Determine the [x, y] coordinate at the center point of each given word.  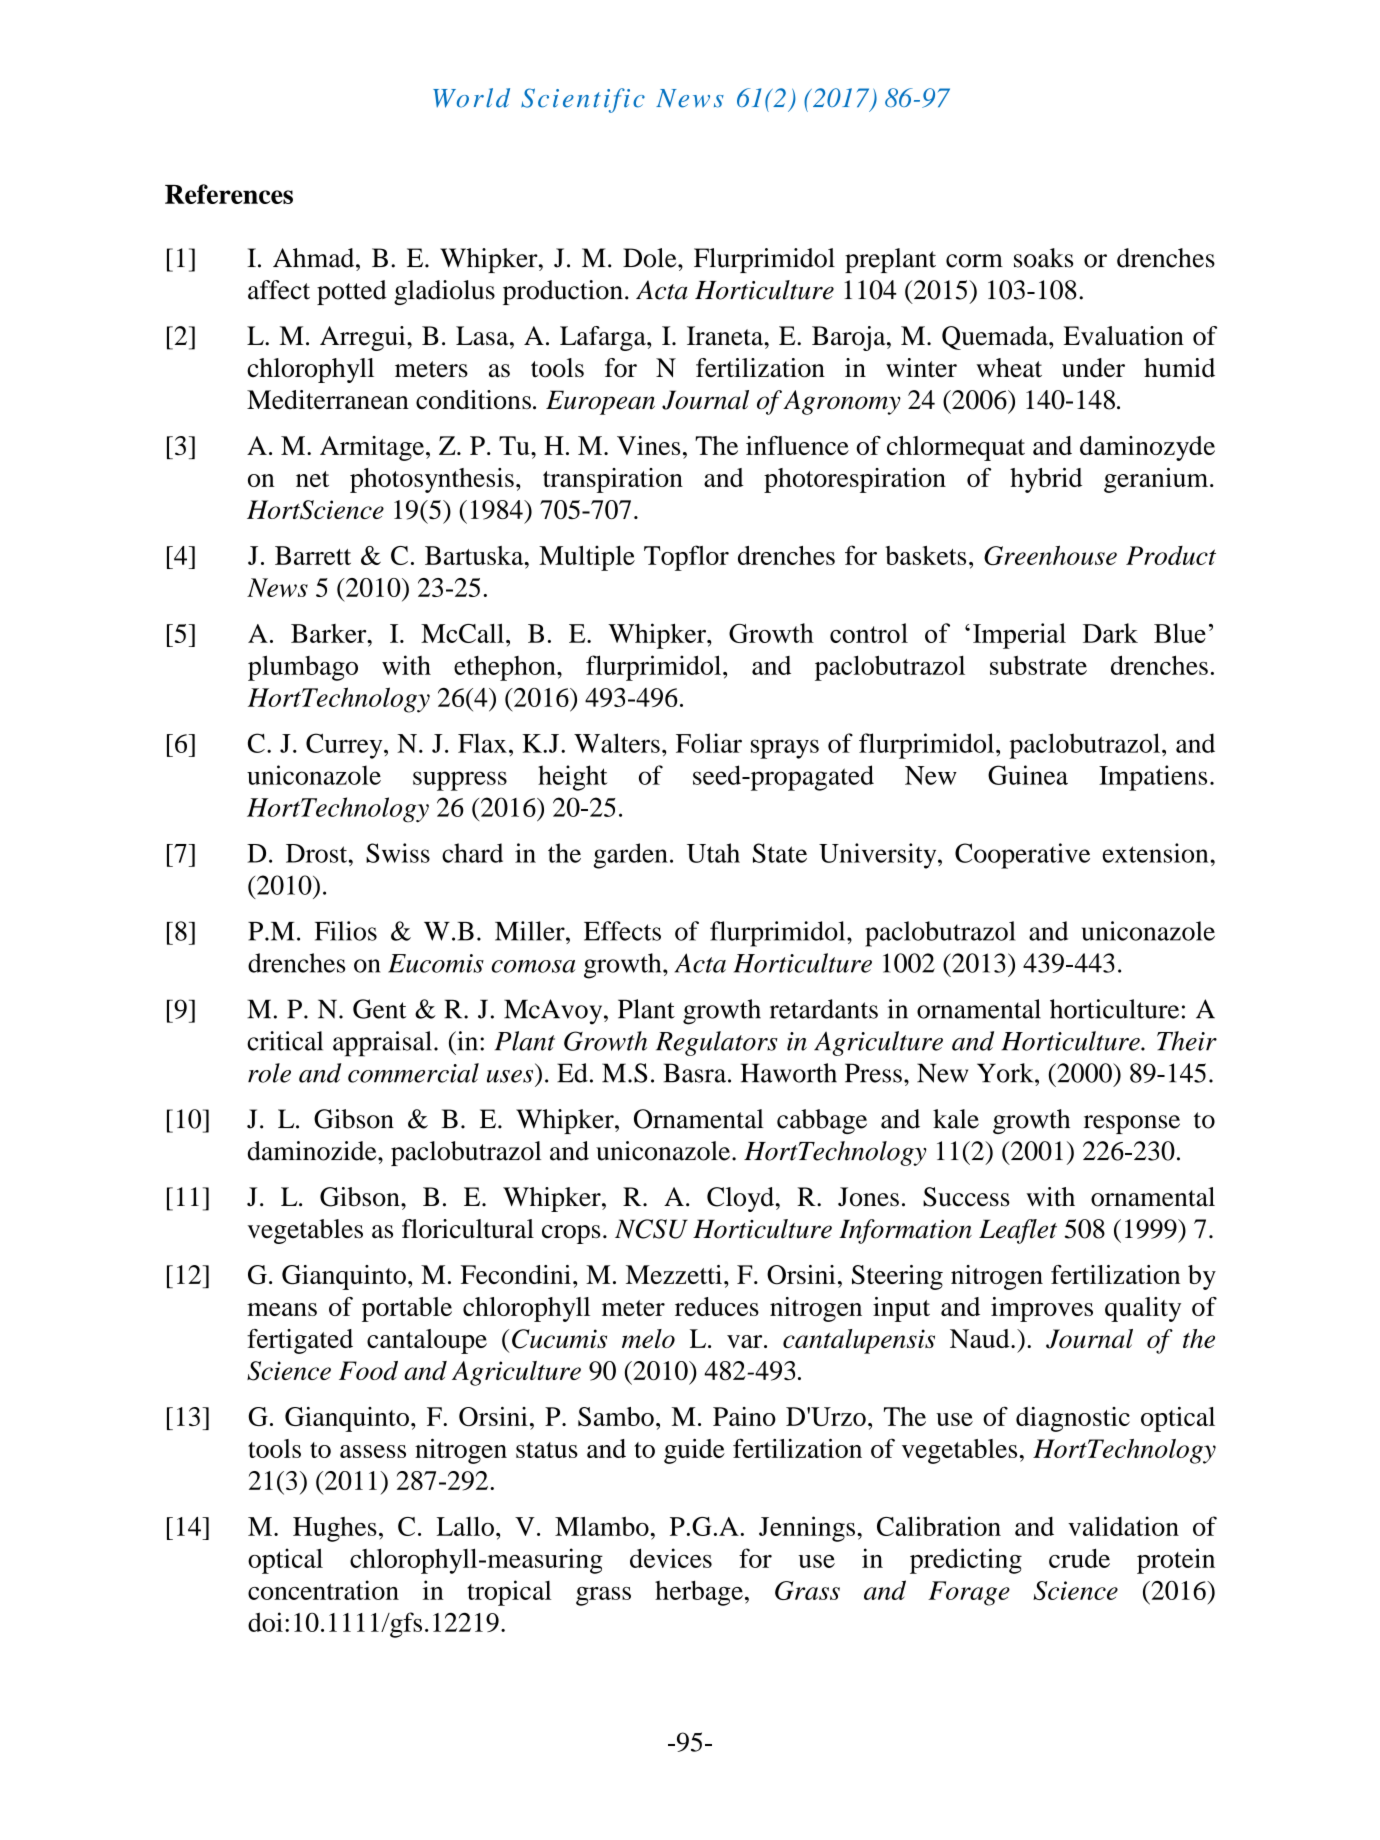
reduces [717, 1306]
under [1093, 368]
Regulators [717, 1043]
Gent [380, 1009]
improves [1042, 1309]
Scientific [583, 100]
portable [407, 1309]
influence [797, 445]
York [1006, 1073]
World [471, 98]
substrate [1038, 665]
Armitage [373, 448]
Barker [330, 633]
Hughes [335, 1529]
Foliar [709, 743]
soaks [1043, 258]
